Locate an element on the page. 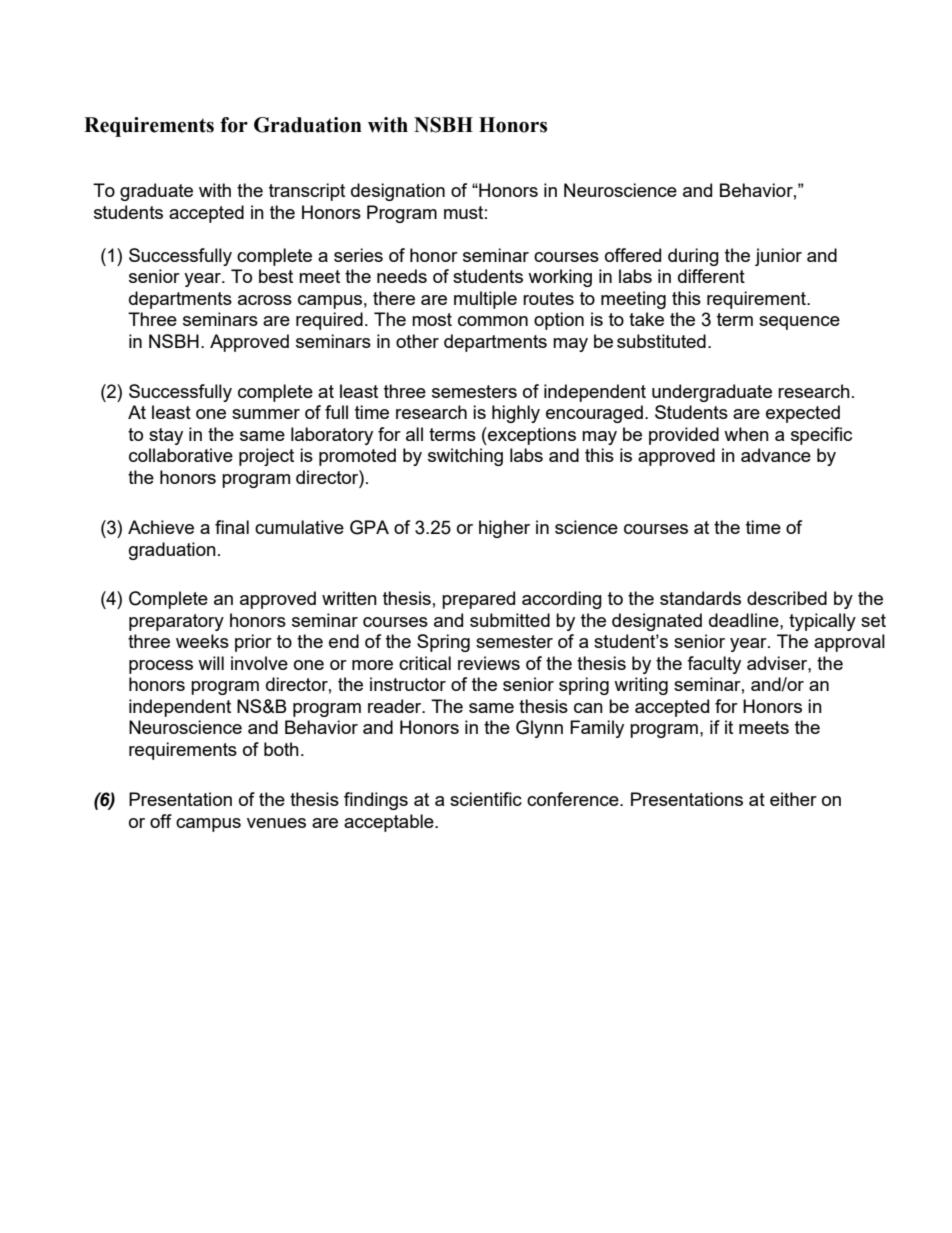 The width and height of the page is (952, 1233). venues is located at coordinates (276, 823).
